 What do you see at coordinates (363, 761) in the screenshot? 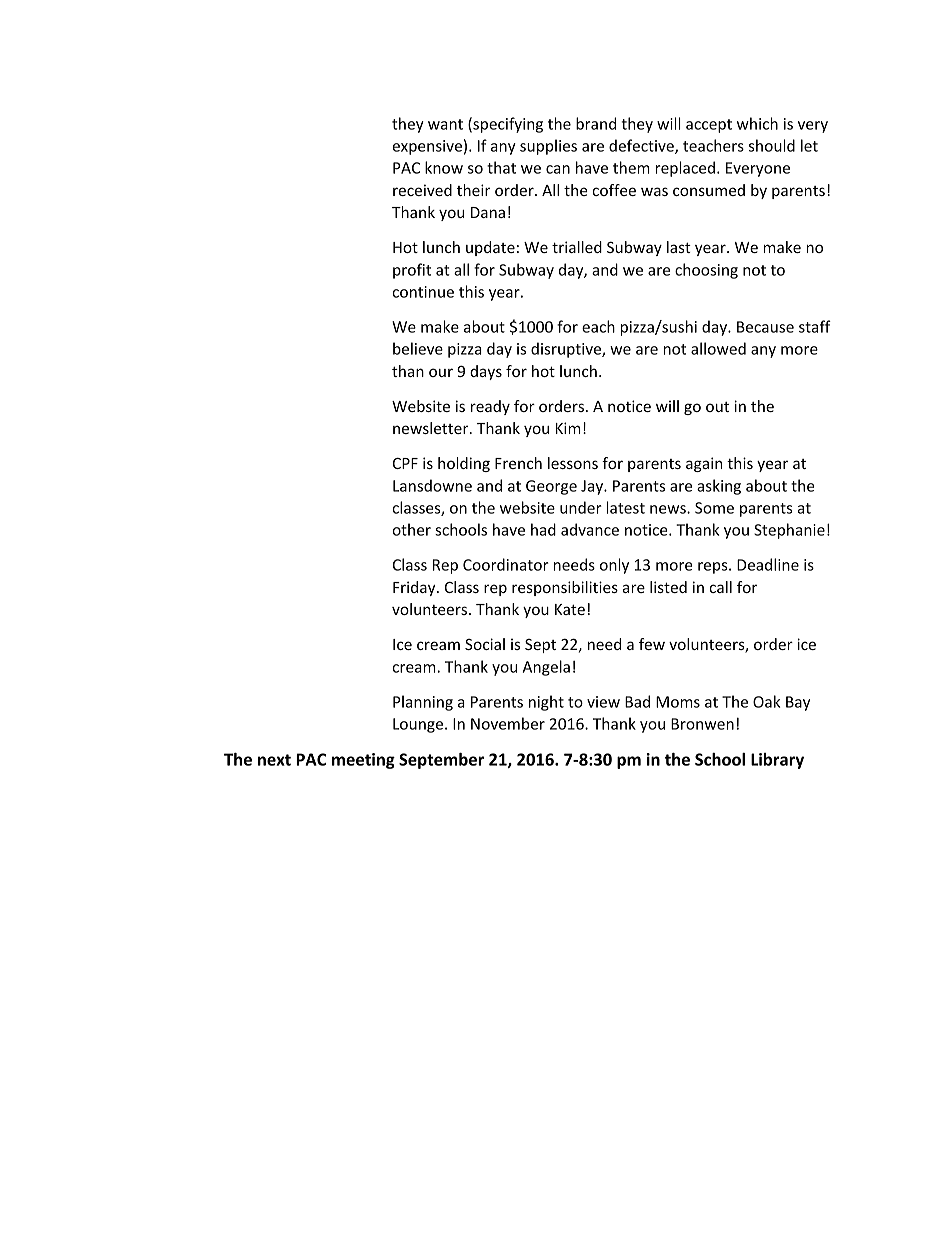
I see `meeting` at bounding box center [363, 761].
